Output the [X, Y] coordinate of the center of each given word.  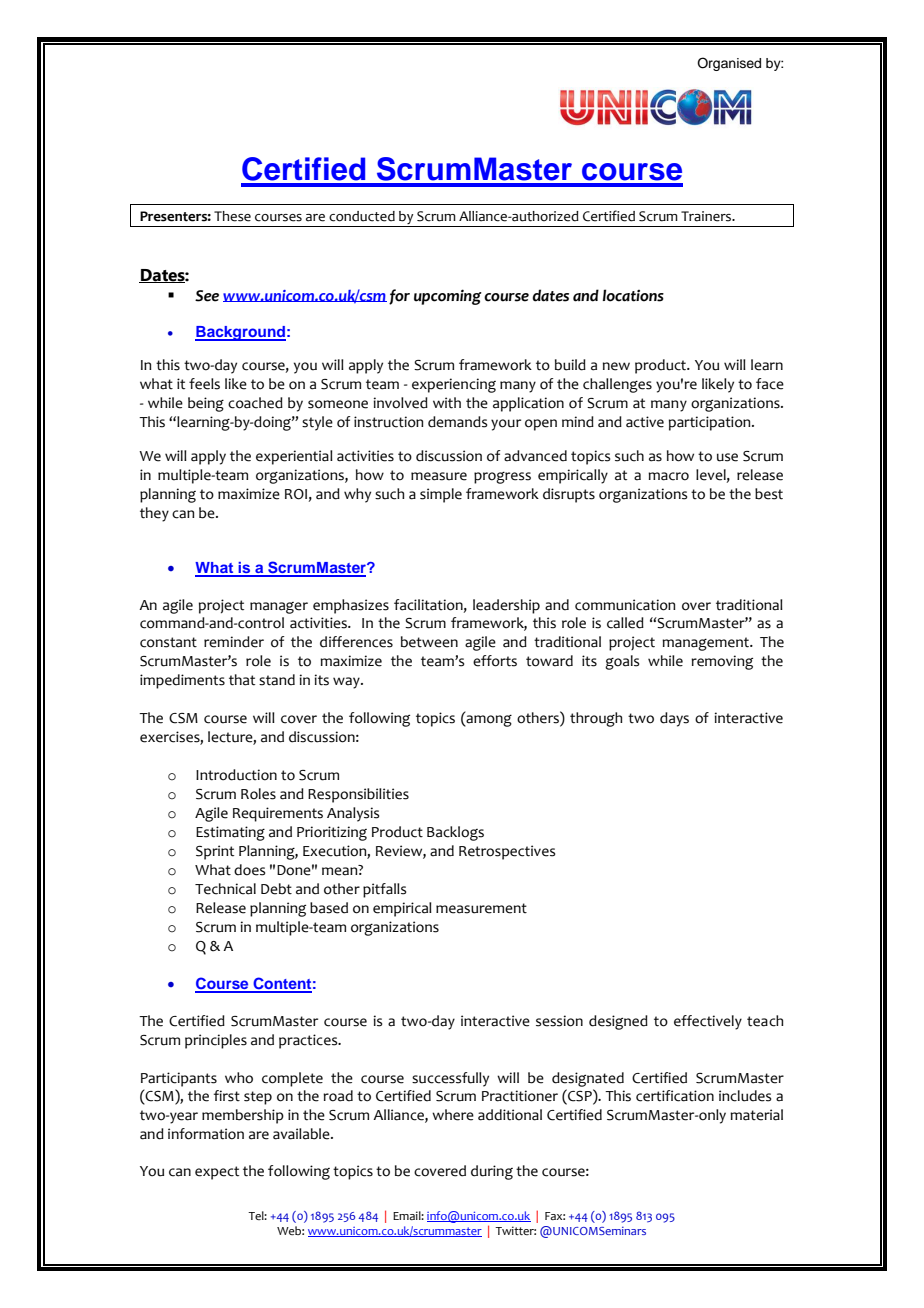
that [242, 680]
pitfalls [384, 890]
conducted [362, 216]
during [492, 1172]
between [429, 642]
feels [204, 384]
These [232, 216]
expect [217, 1173]
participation [711, 423]
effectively [708, 1022]
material [756, 1115]
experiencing [454, 385]
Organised [729, 64]
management [706, 644]
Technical [225, 889]
